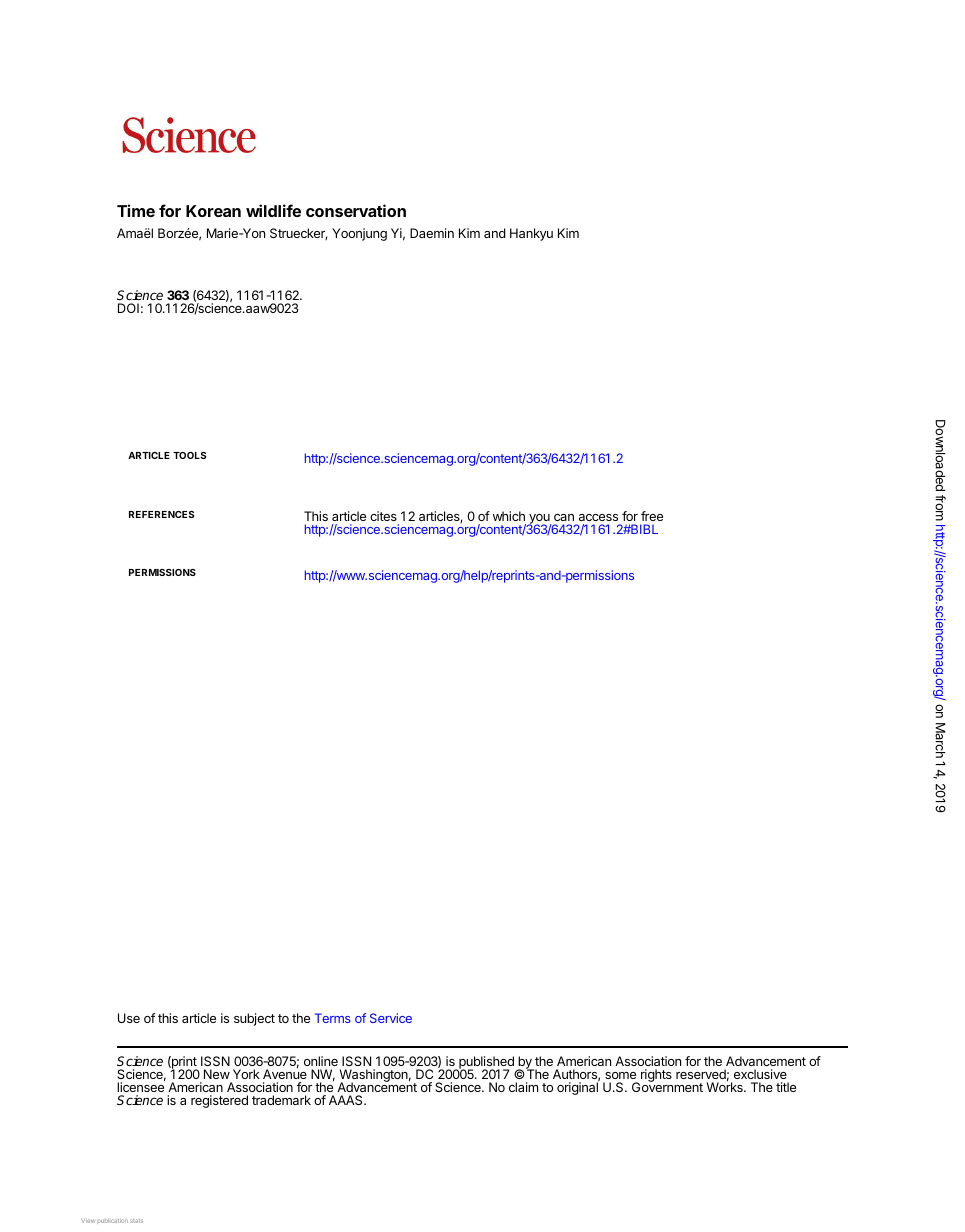 The height and width of the document is (1232, 965). Describe the element at coordinates (786, 1087) in the document. I see `title` at that location.
